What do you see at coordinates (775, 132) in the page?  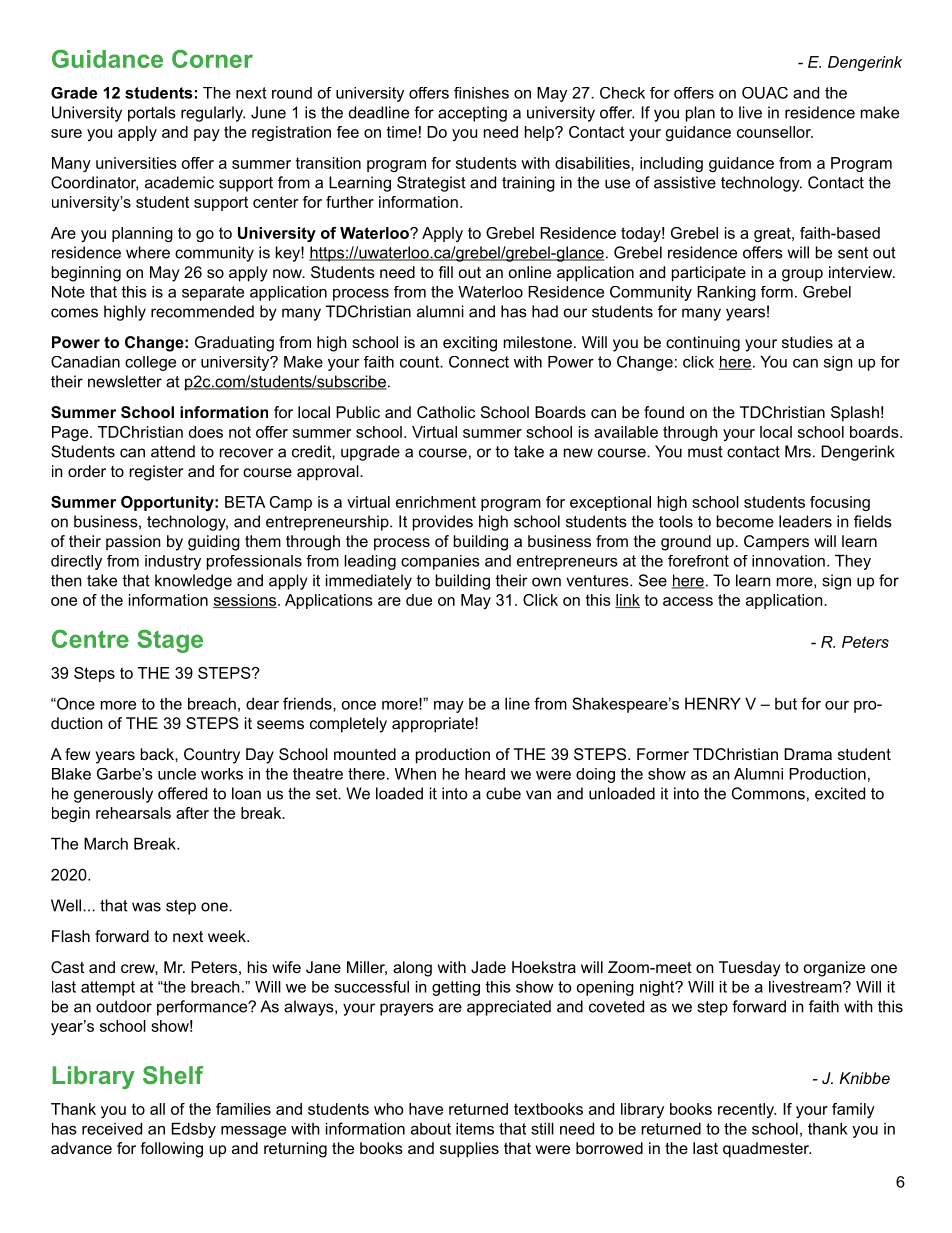 I see `counsellor` at bounding box center [775, 132].
